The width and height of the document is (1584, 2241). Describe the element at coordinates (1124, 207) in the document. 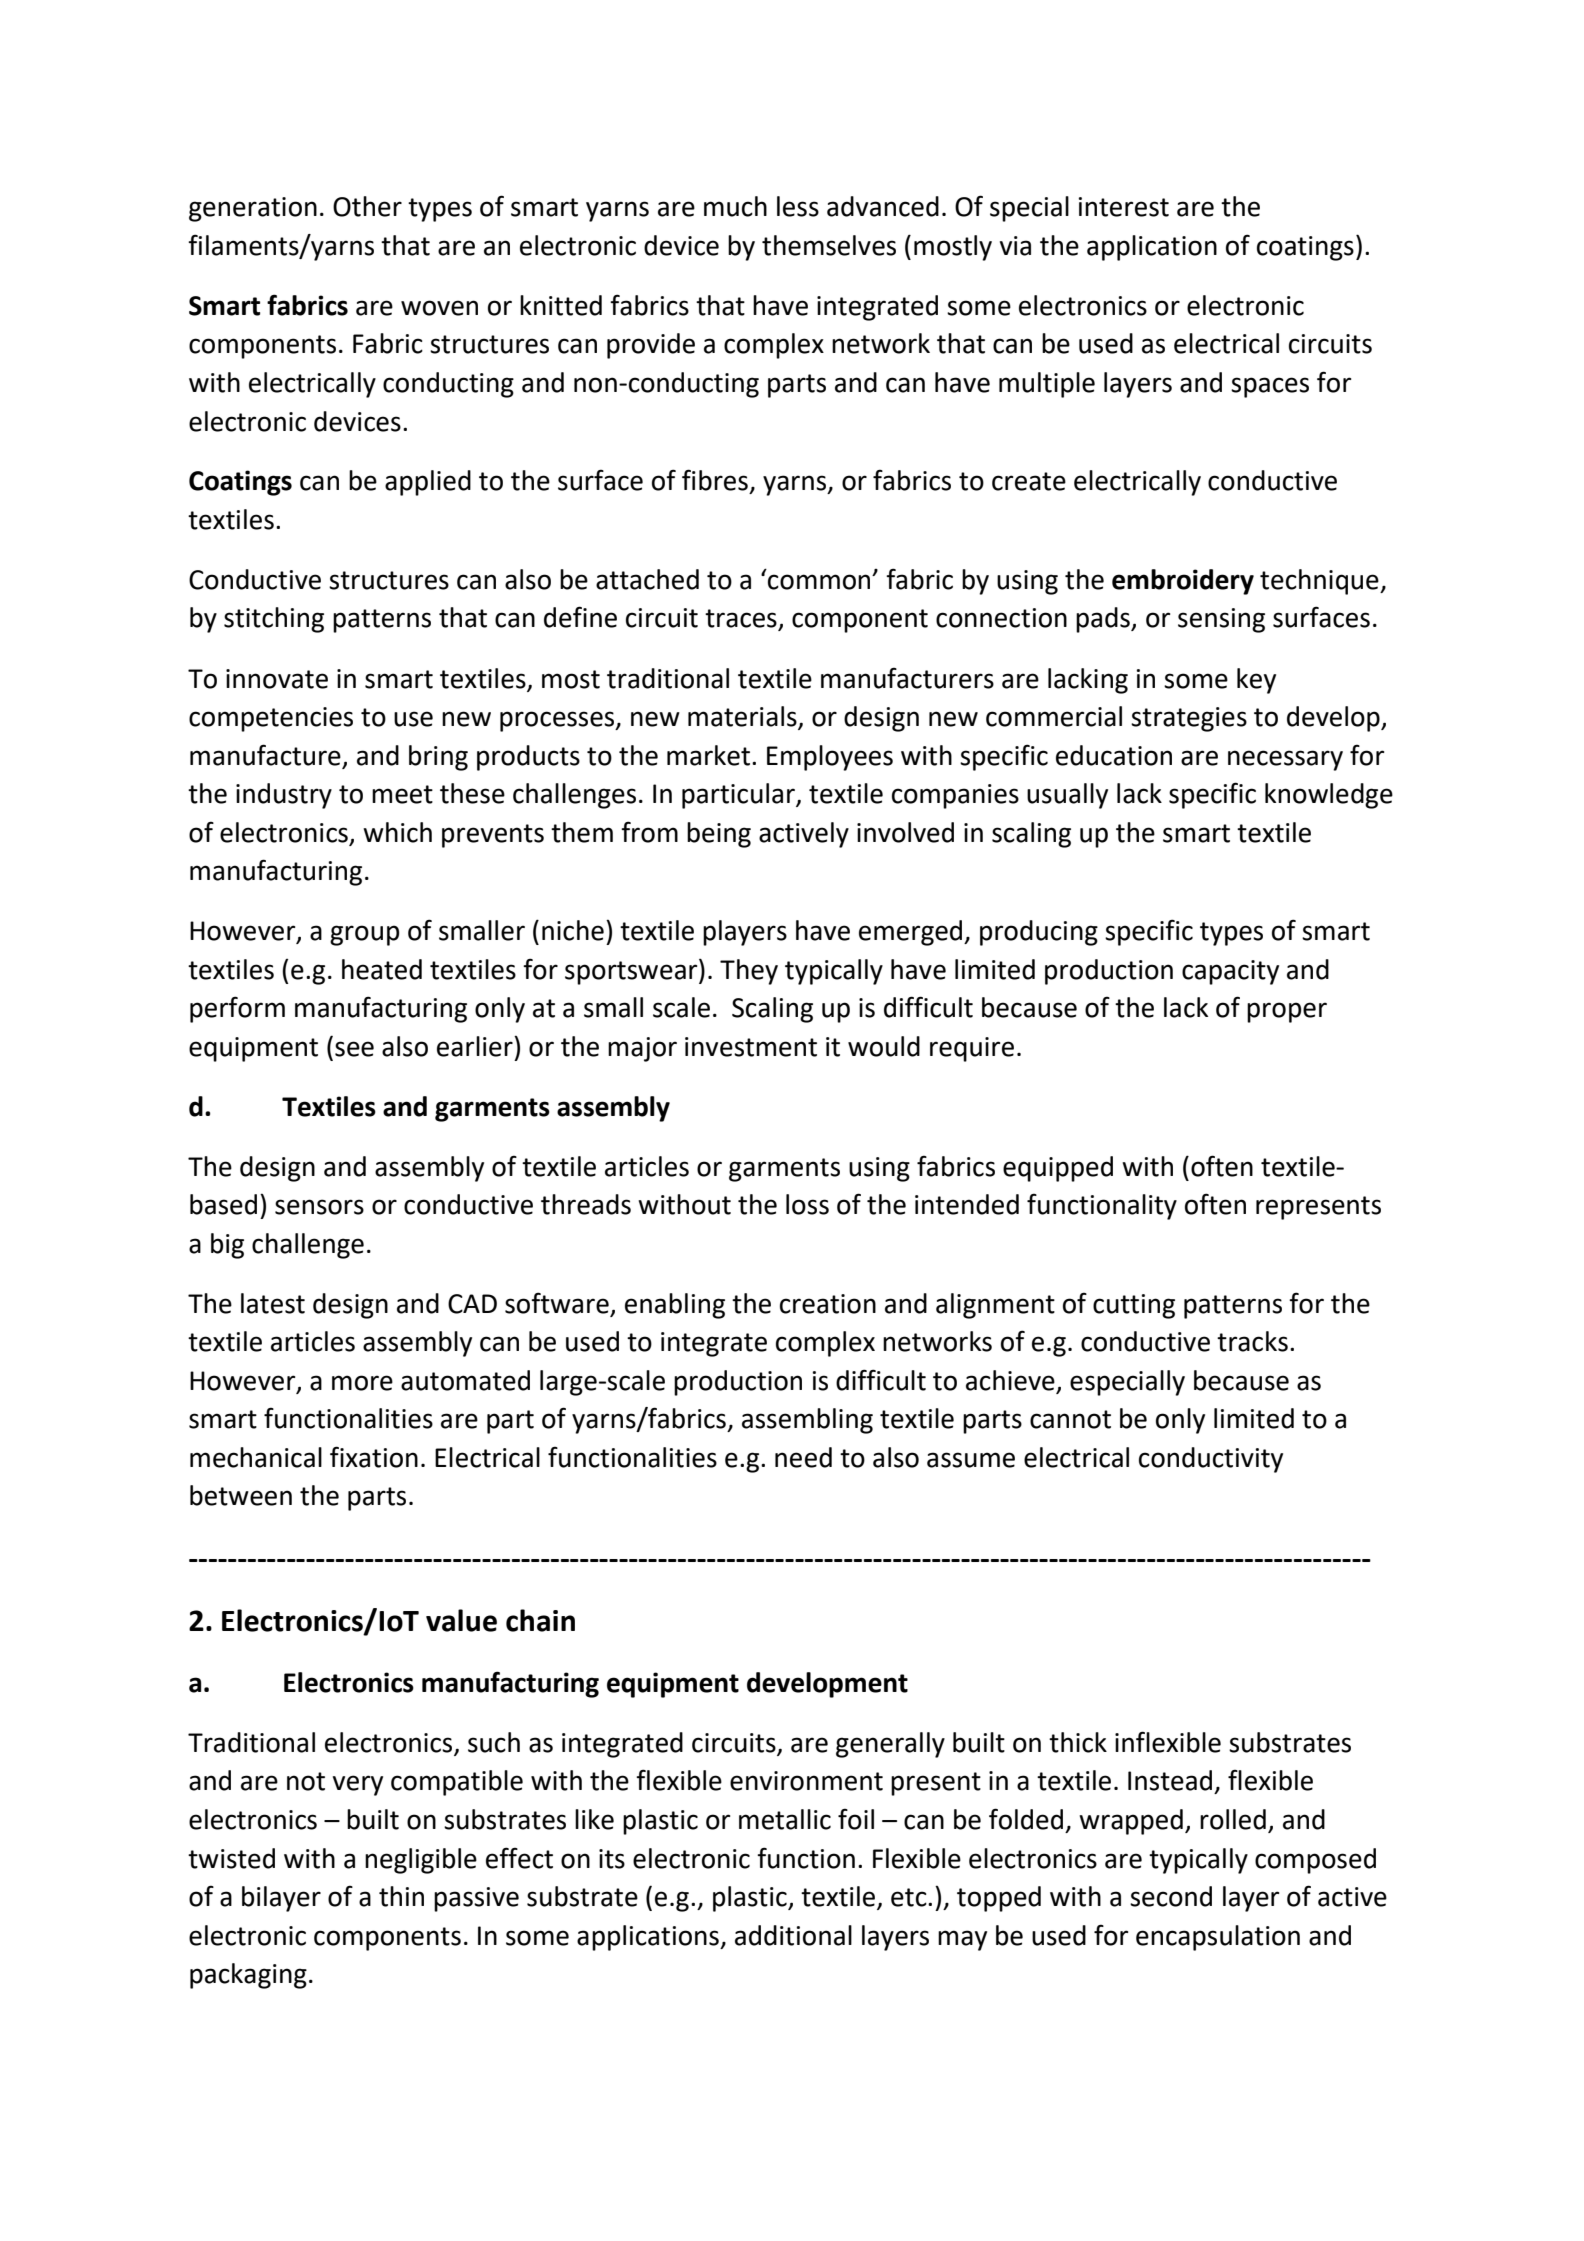

I see `interest` at that location.
